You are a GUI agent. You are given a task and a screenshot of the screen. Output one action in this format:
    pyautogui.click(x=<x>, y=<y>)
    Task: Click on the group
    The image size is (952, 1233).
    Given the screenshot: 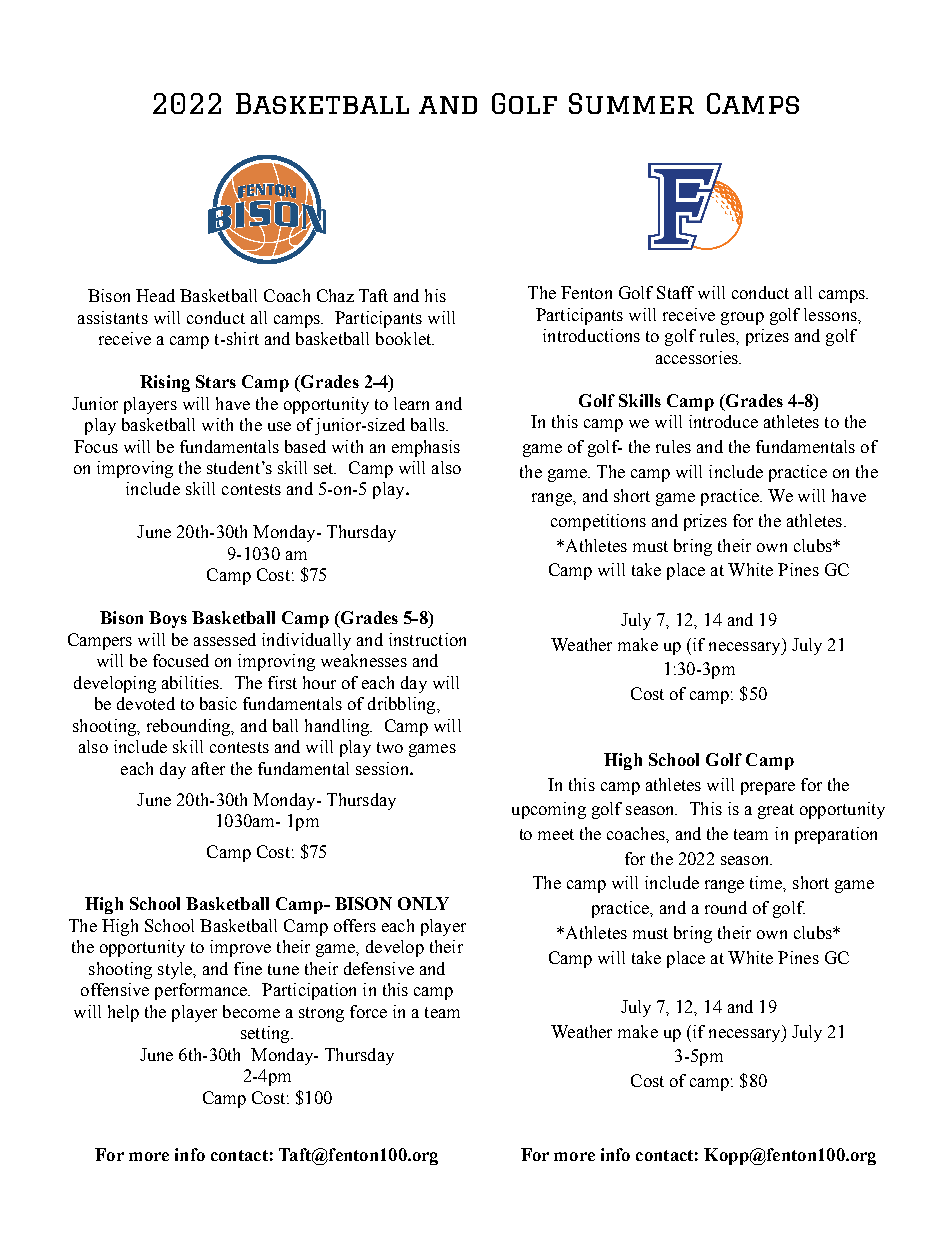 What is the action you would take?
    pyautogui.click(x=742, y=318)
